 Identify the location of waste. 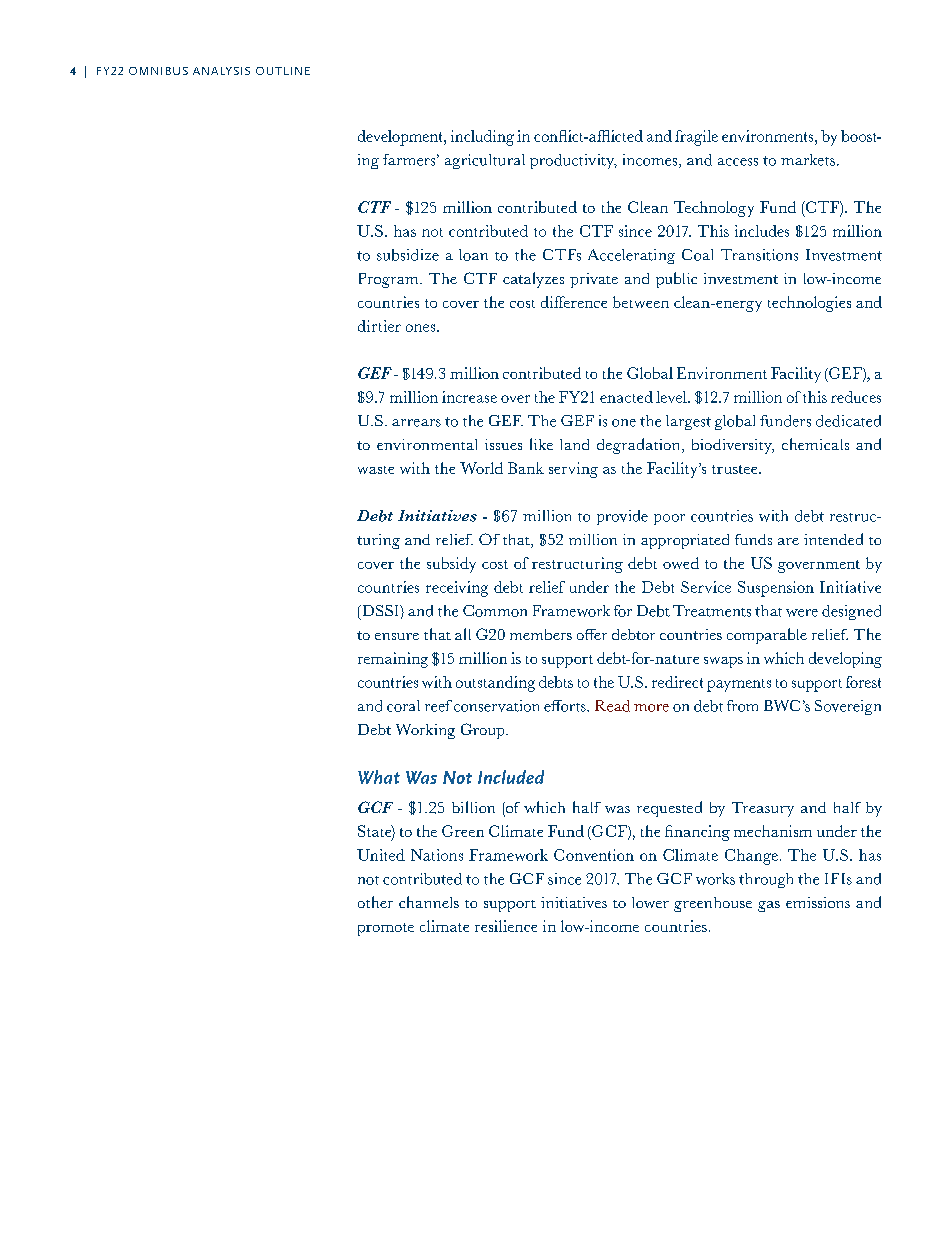
(376, 470).
